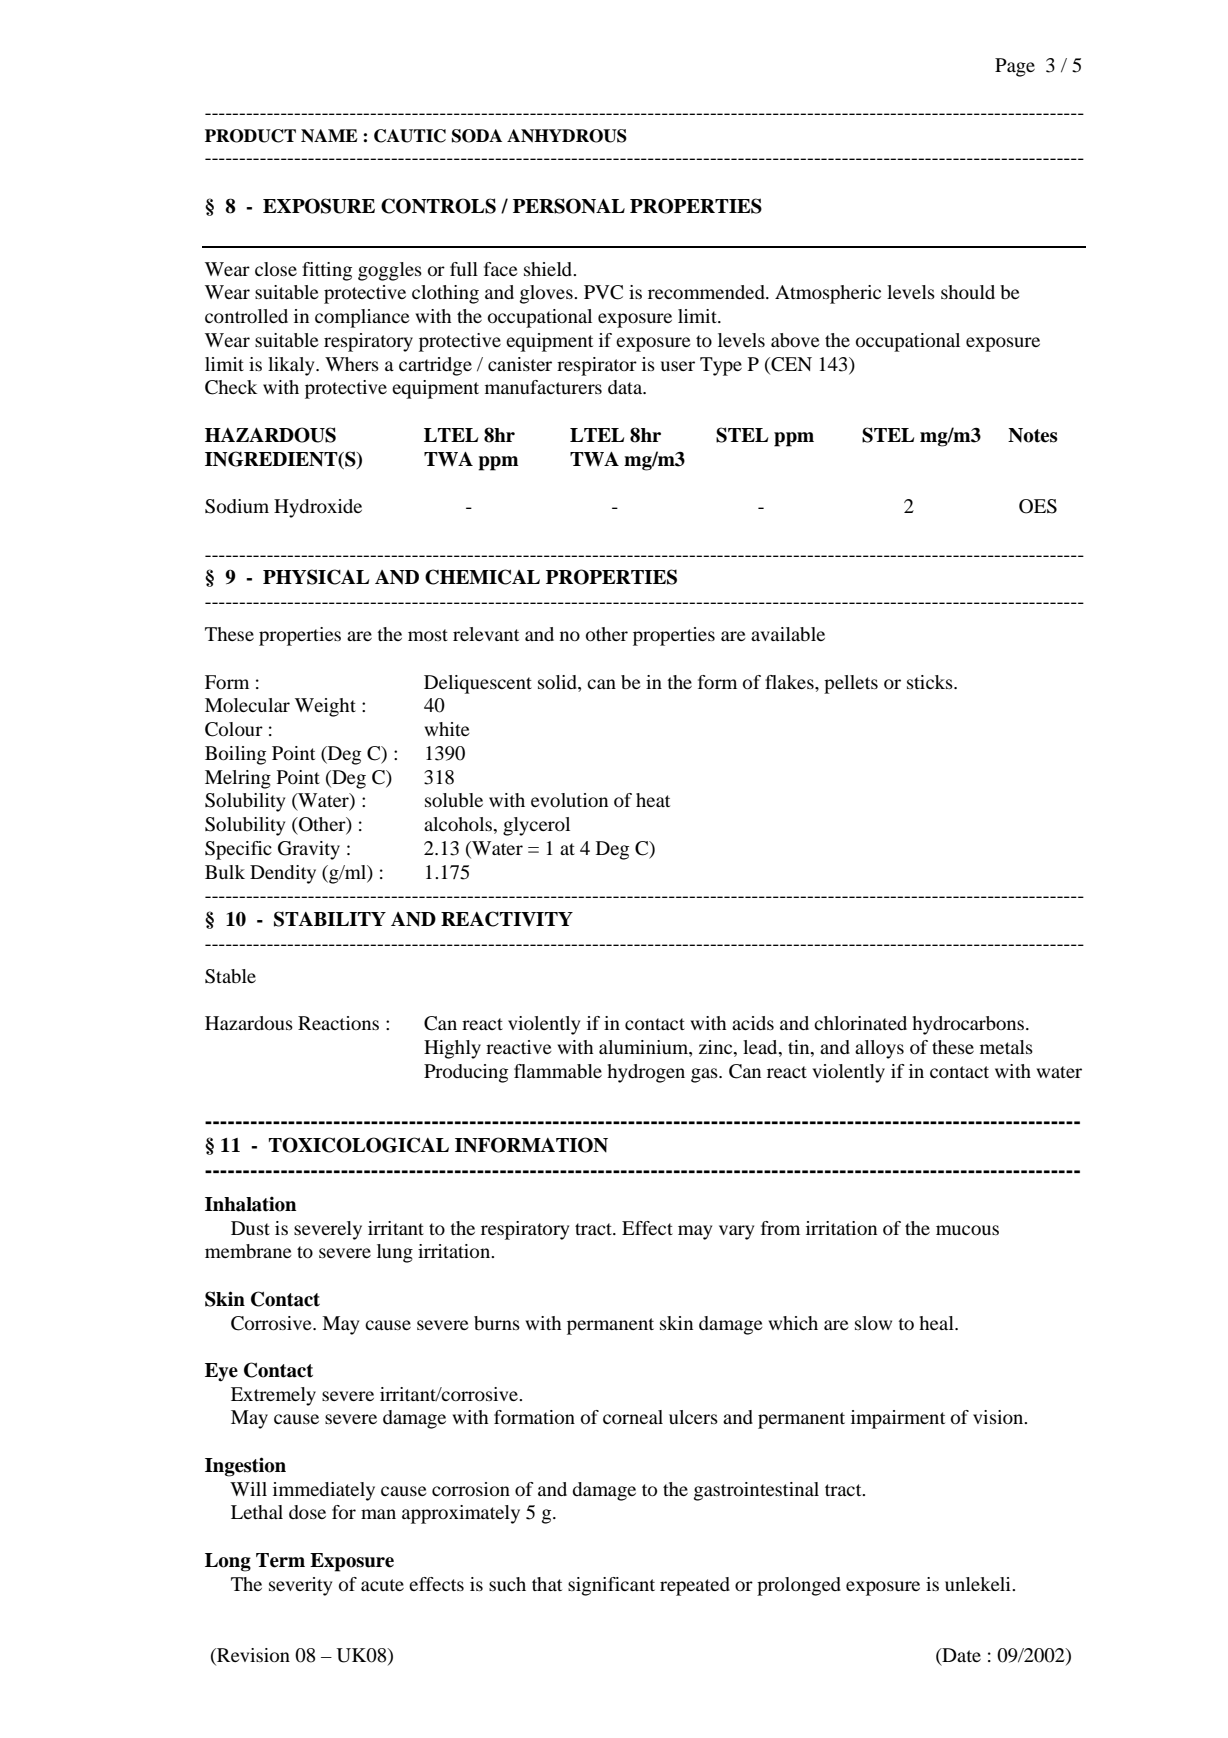  What do you see at coordinates (567, 136) in the page?
I see `ANHYDROUS` at bounding box center [567, 136].
